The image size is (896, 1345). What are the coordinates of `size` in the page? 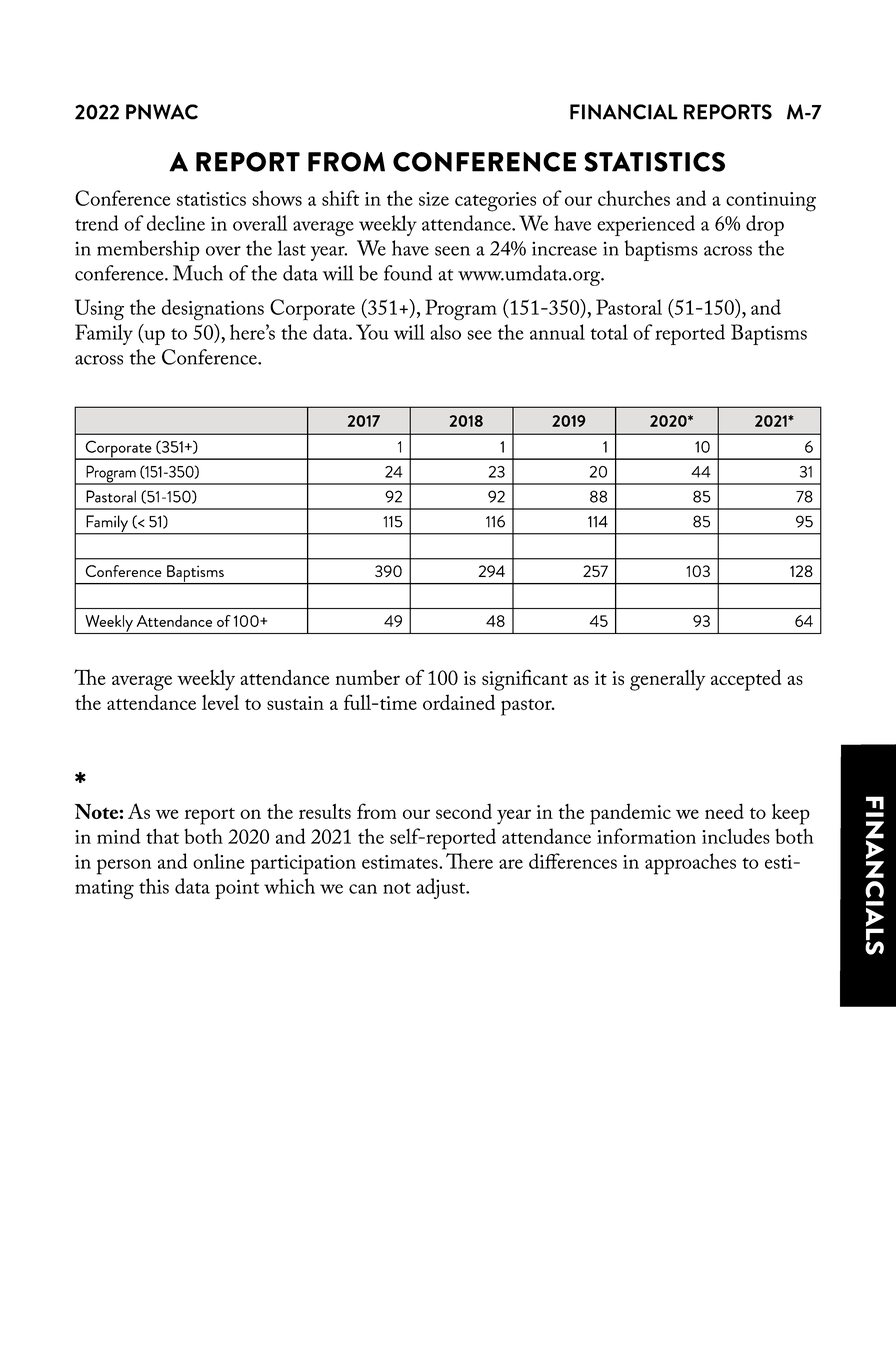 It's located at (434, 199).
